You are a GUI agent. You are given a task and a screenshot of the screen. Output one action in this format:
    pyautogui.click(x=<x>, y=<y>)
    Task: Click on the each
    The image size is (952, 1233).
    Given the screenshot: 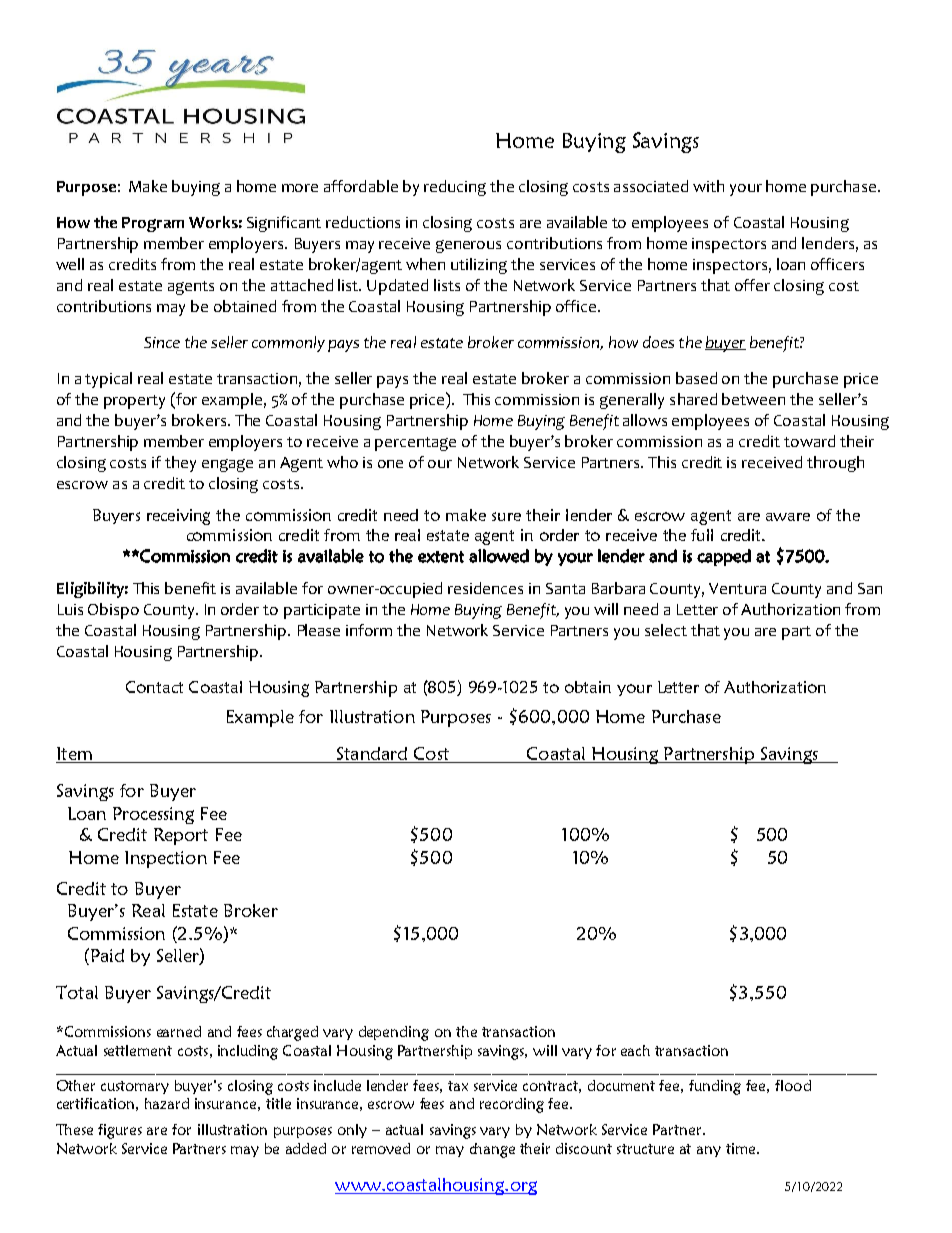 What is the action you would take?
    pyautogui.click(x=635, y=1050)
